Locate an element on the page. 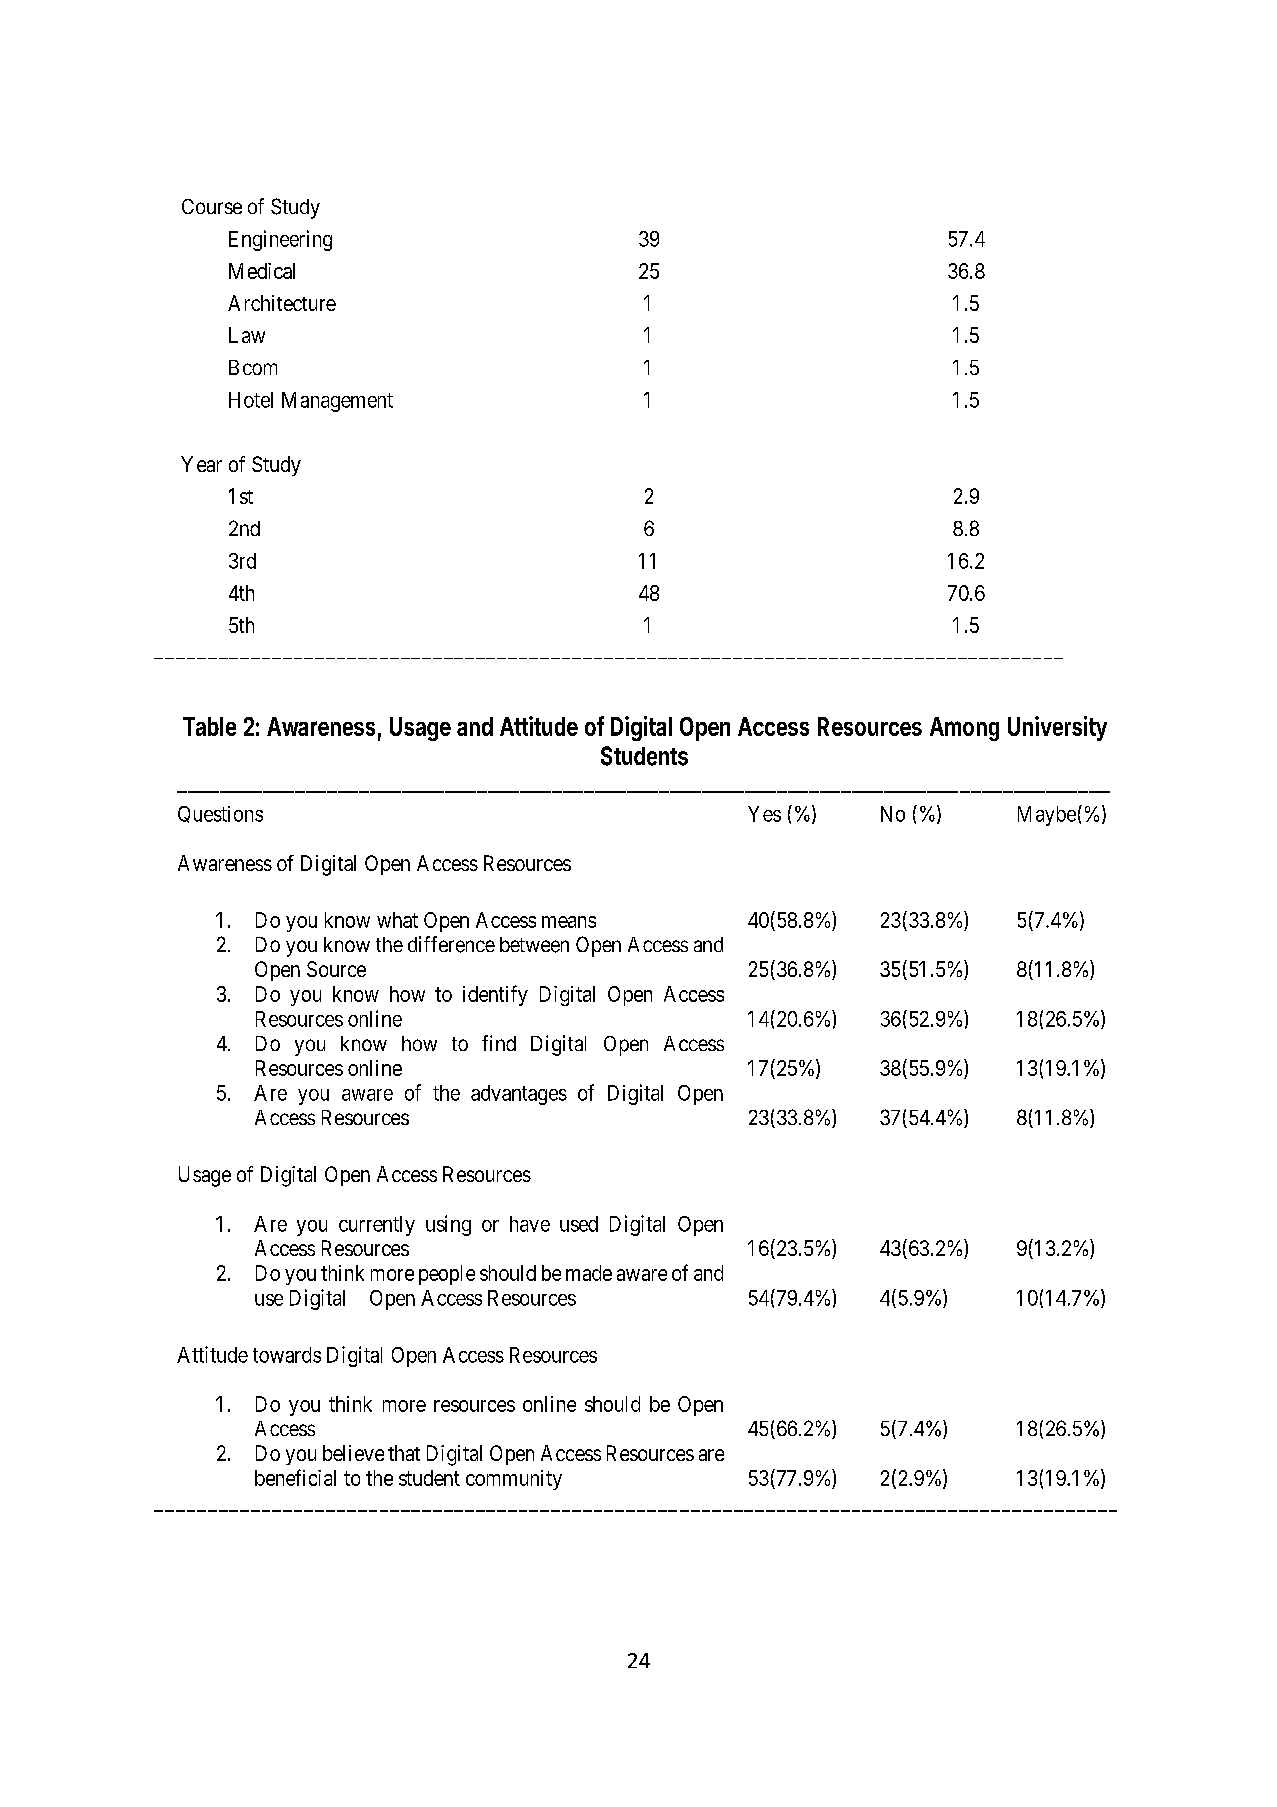 This document has width=1277, height=1807. Yes is located at coordinates (764, 814).
